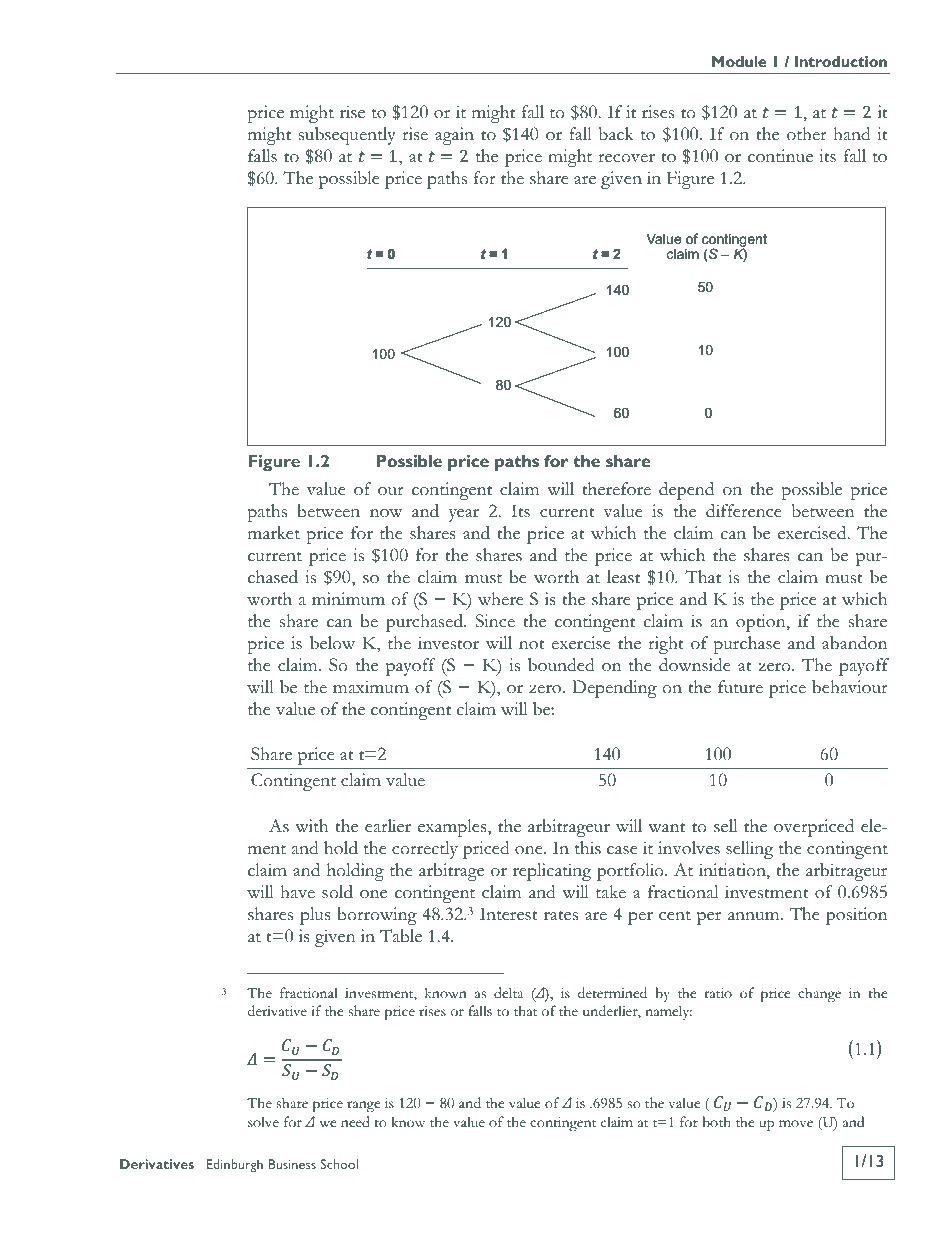 The image size is (952, 1243). What do you see at coordinates (532, 645) in the document?
I see `not` at bounding box center [532, 645].
